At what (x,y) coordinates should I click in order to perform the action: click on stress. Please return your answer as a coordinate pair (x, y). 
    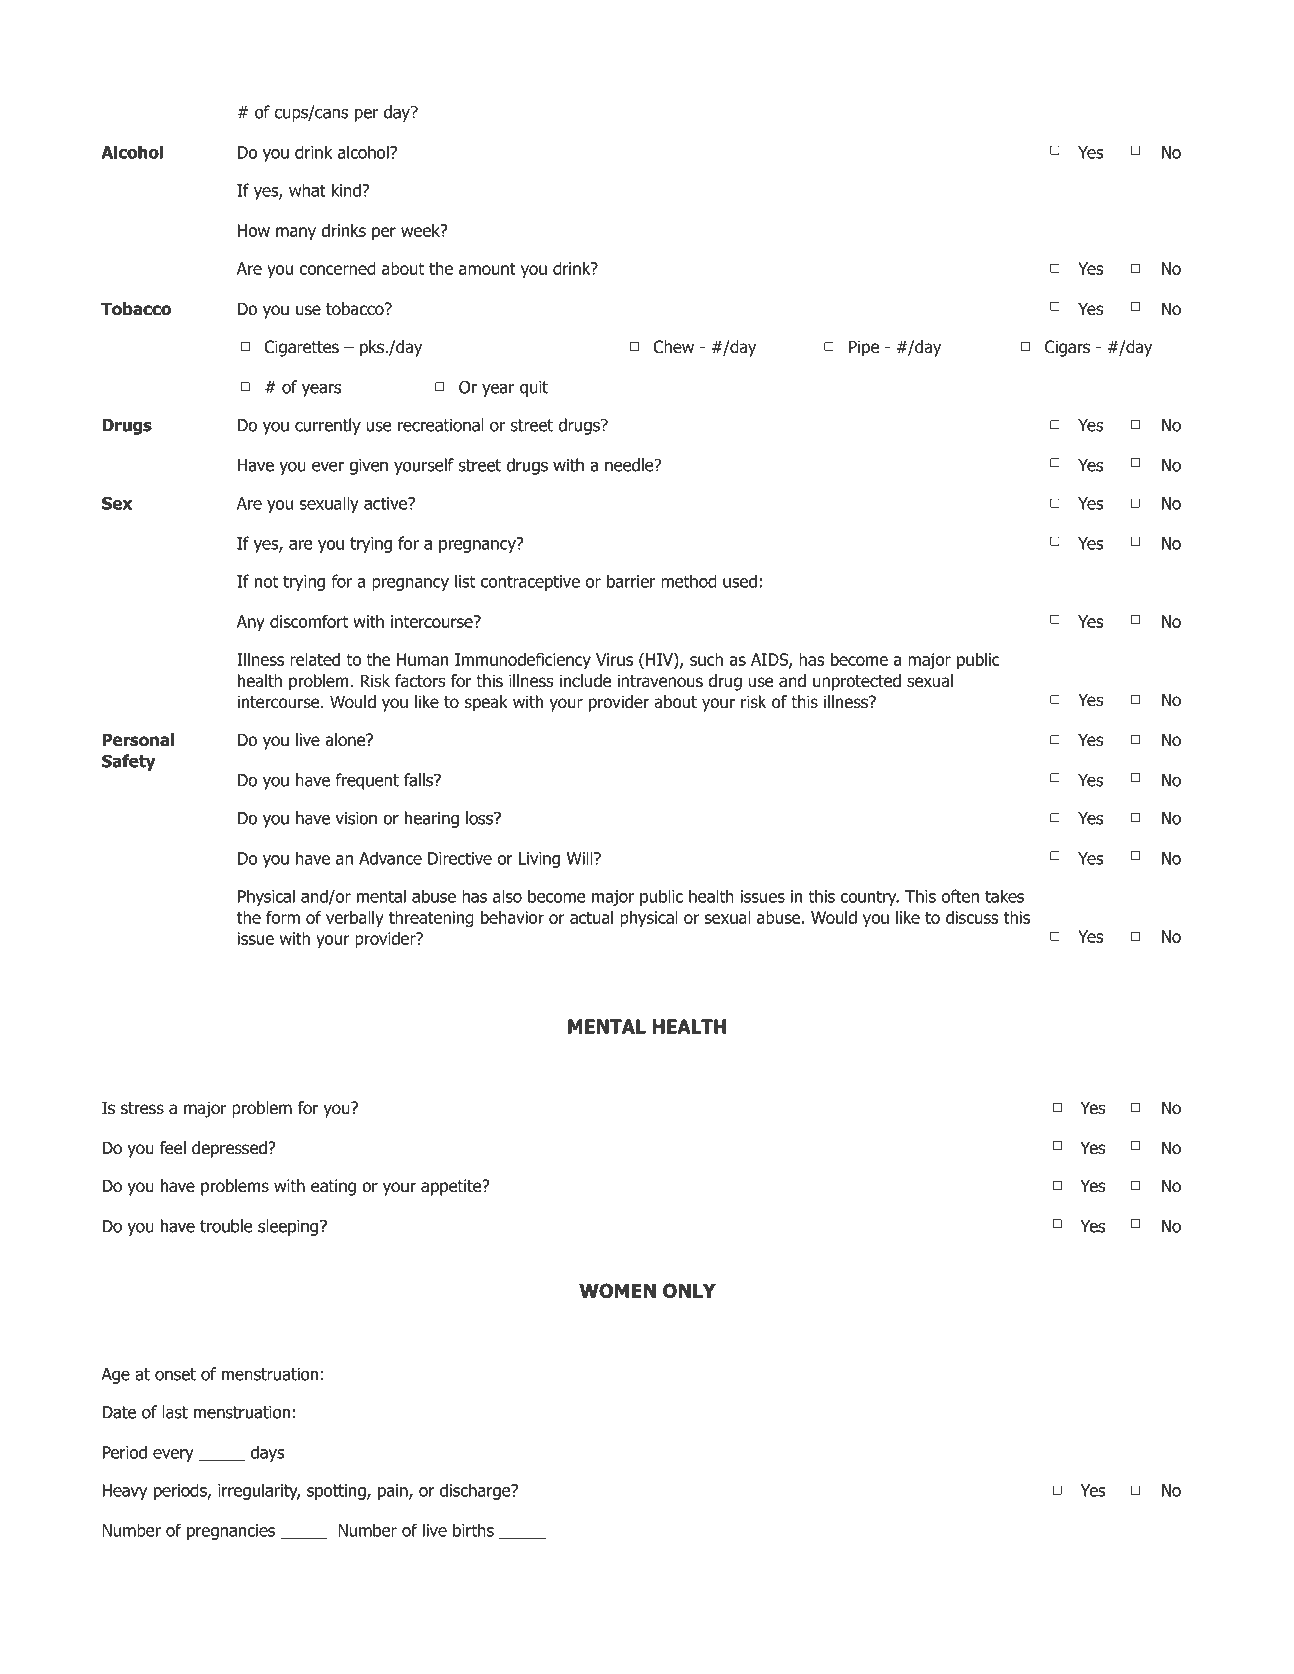
    Looking at the image, I should click on (142, 1108).
